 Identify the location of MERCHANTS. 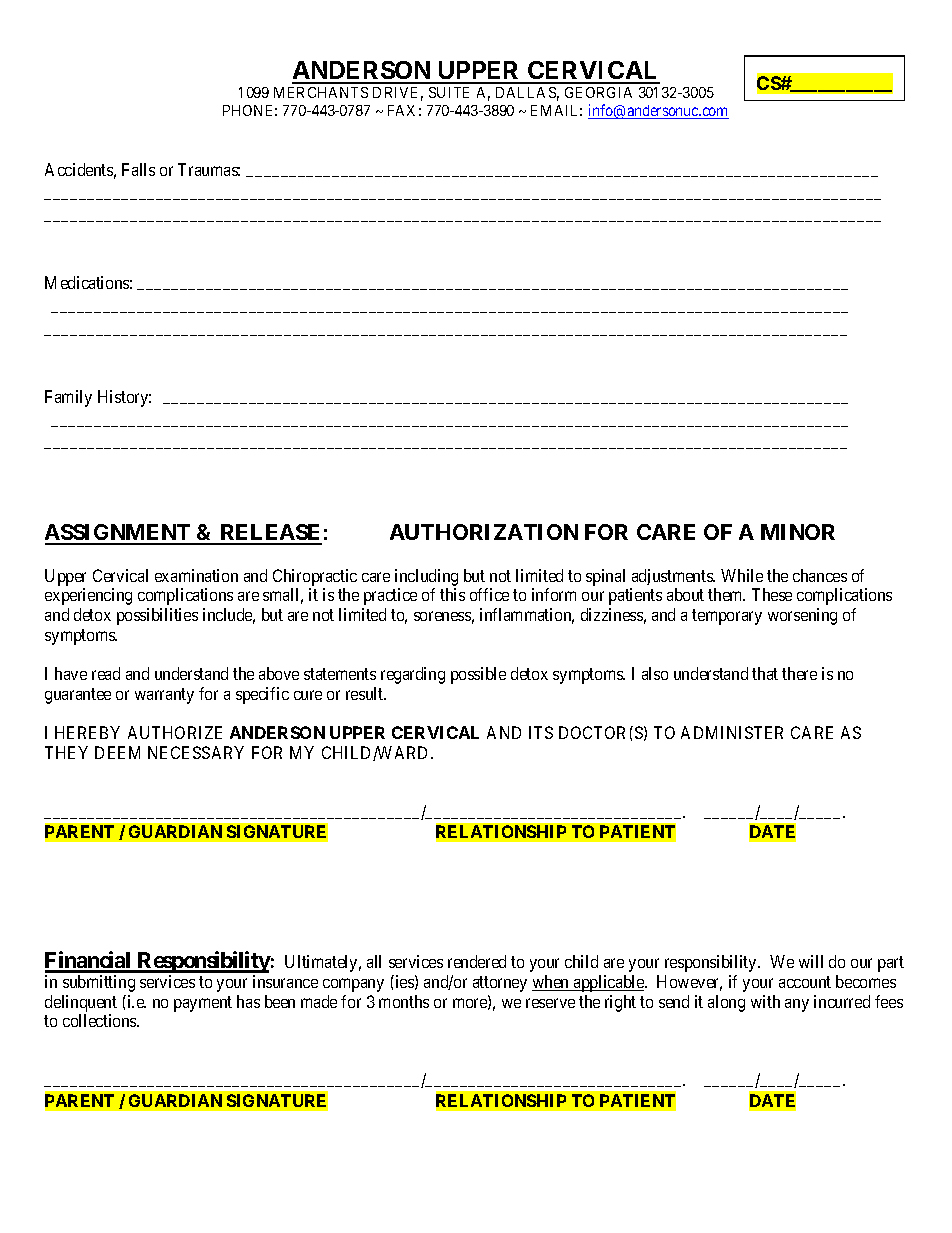
(321, 92).
